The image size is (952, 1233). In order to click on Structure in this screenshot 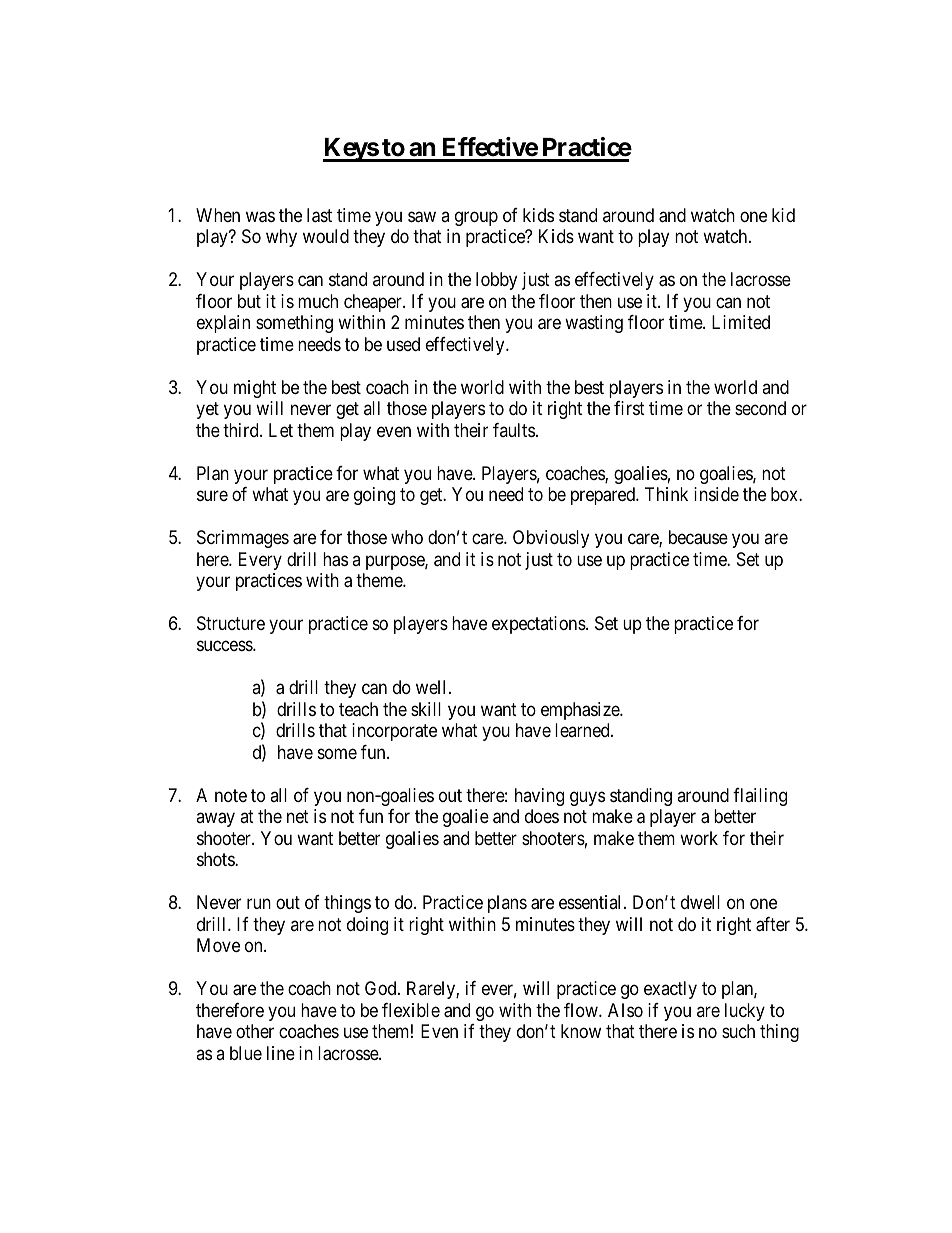, I will do `click(231, 623)`.
